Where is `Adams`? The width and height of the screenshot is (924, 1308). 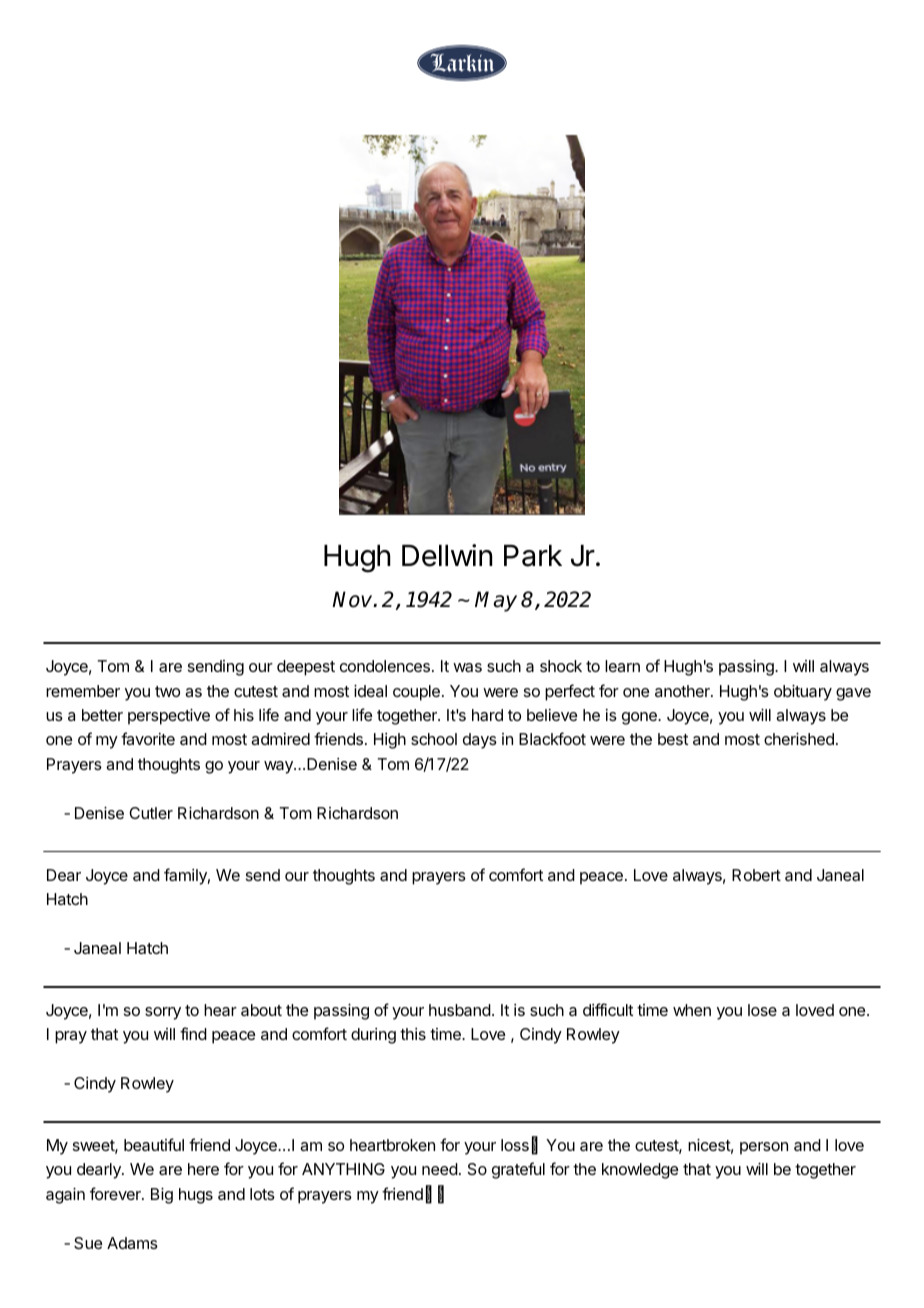
Adams is located at coordinates (132, 1243).
